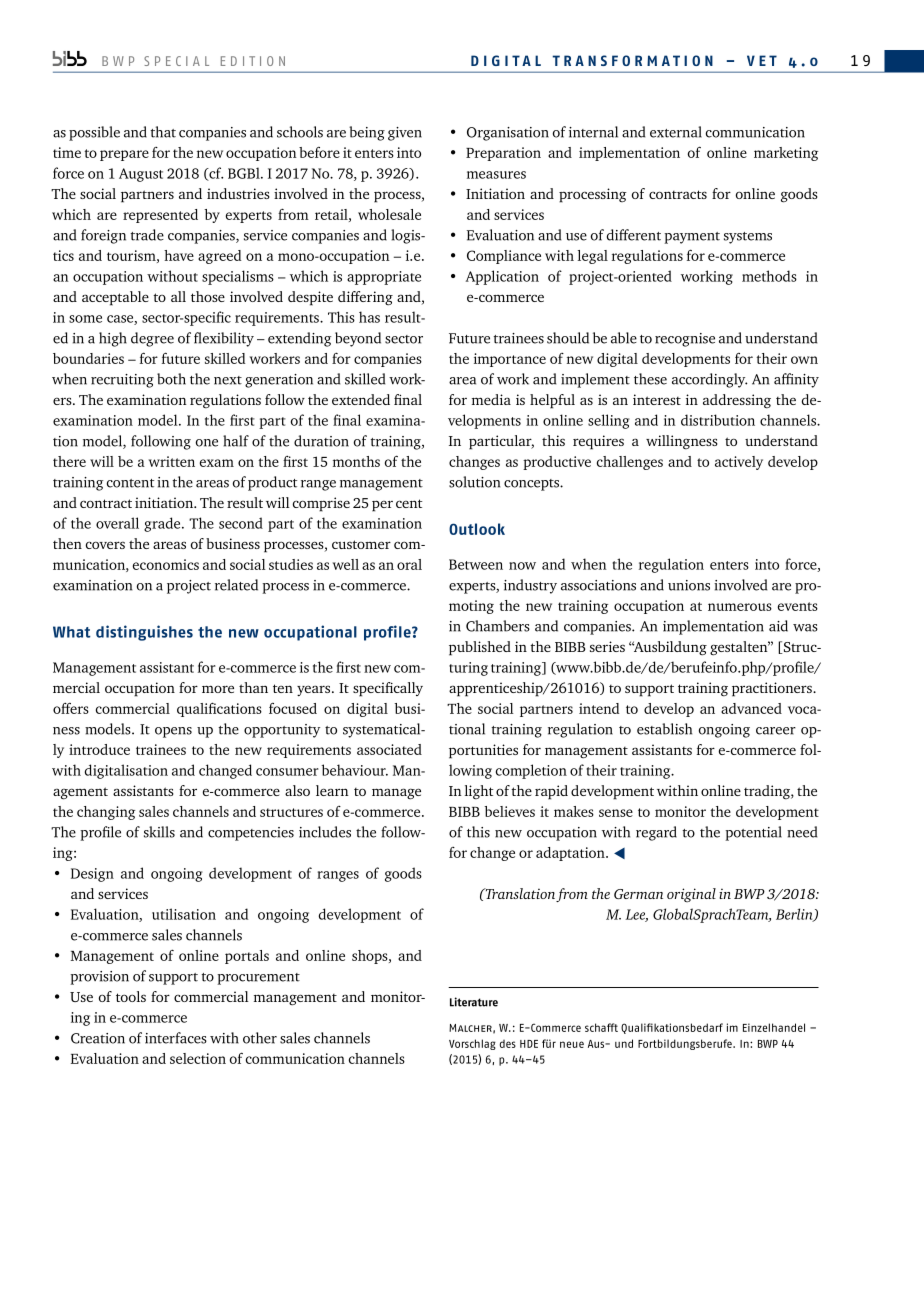 The width and height of the screenshot is (924, 1308). Describe the element at coordinates (762, 60) in the screenshot. I see `VET` at that location.
